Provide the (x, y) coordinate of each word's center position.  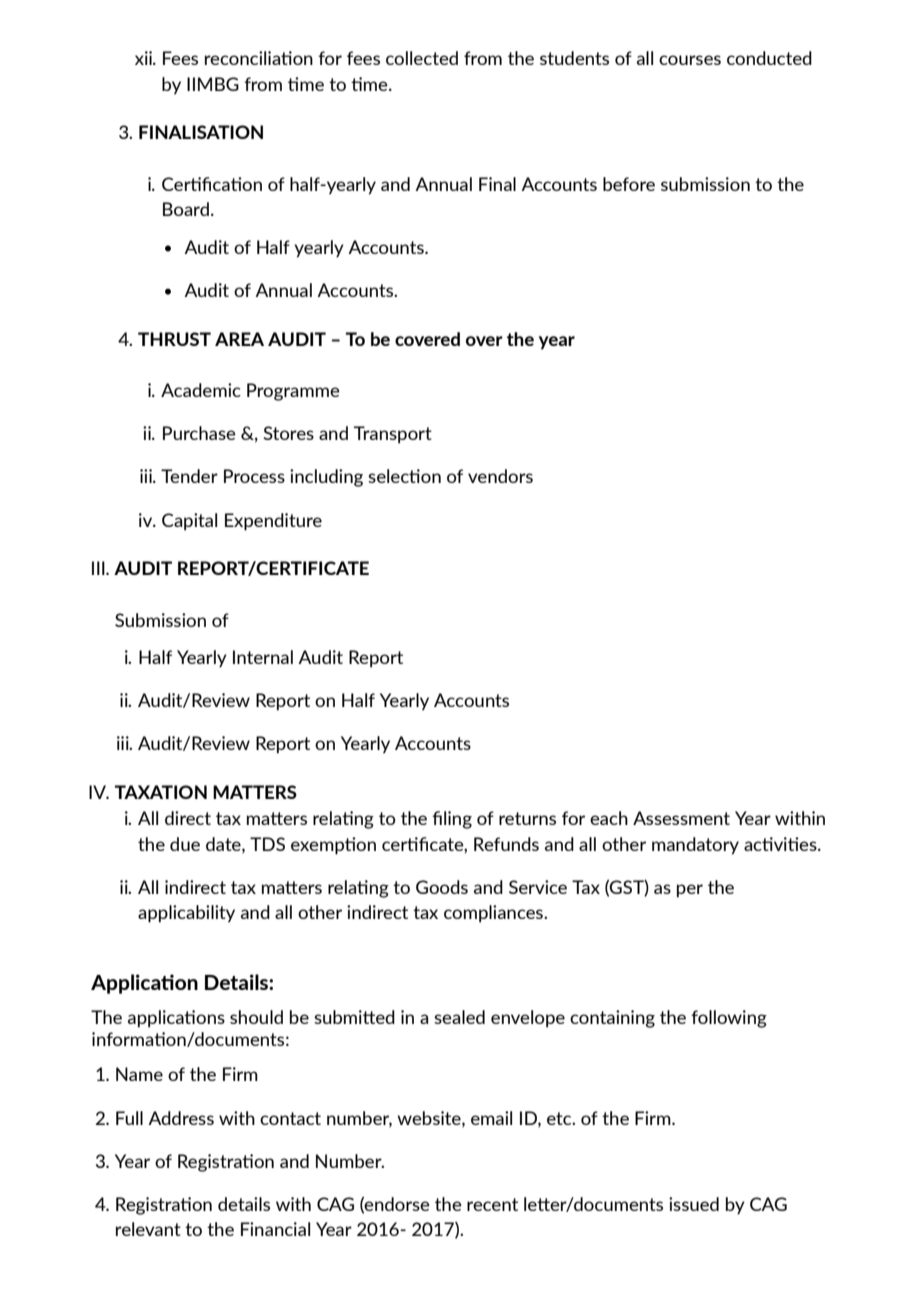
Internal (263, 657)
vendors (500, 476)
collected (422, 58)
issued (694, 1204)
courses (690, 60)
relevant (148, 1229)
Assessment (681, 818)
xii (144, 58)
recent (492, 1204)
